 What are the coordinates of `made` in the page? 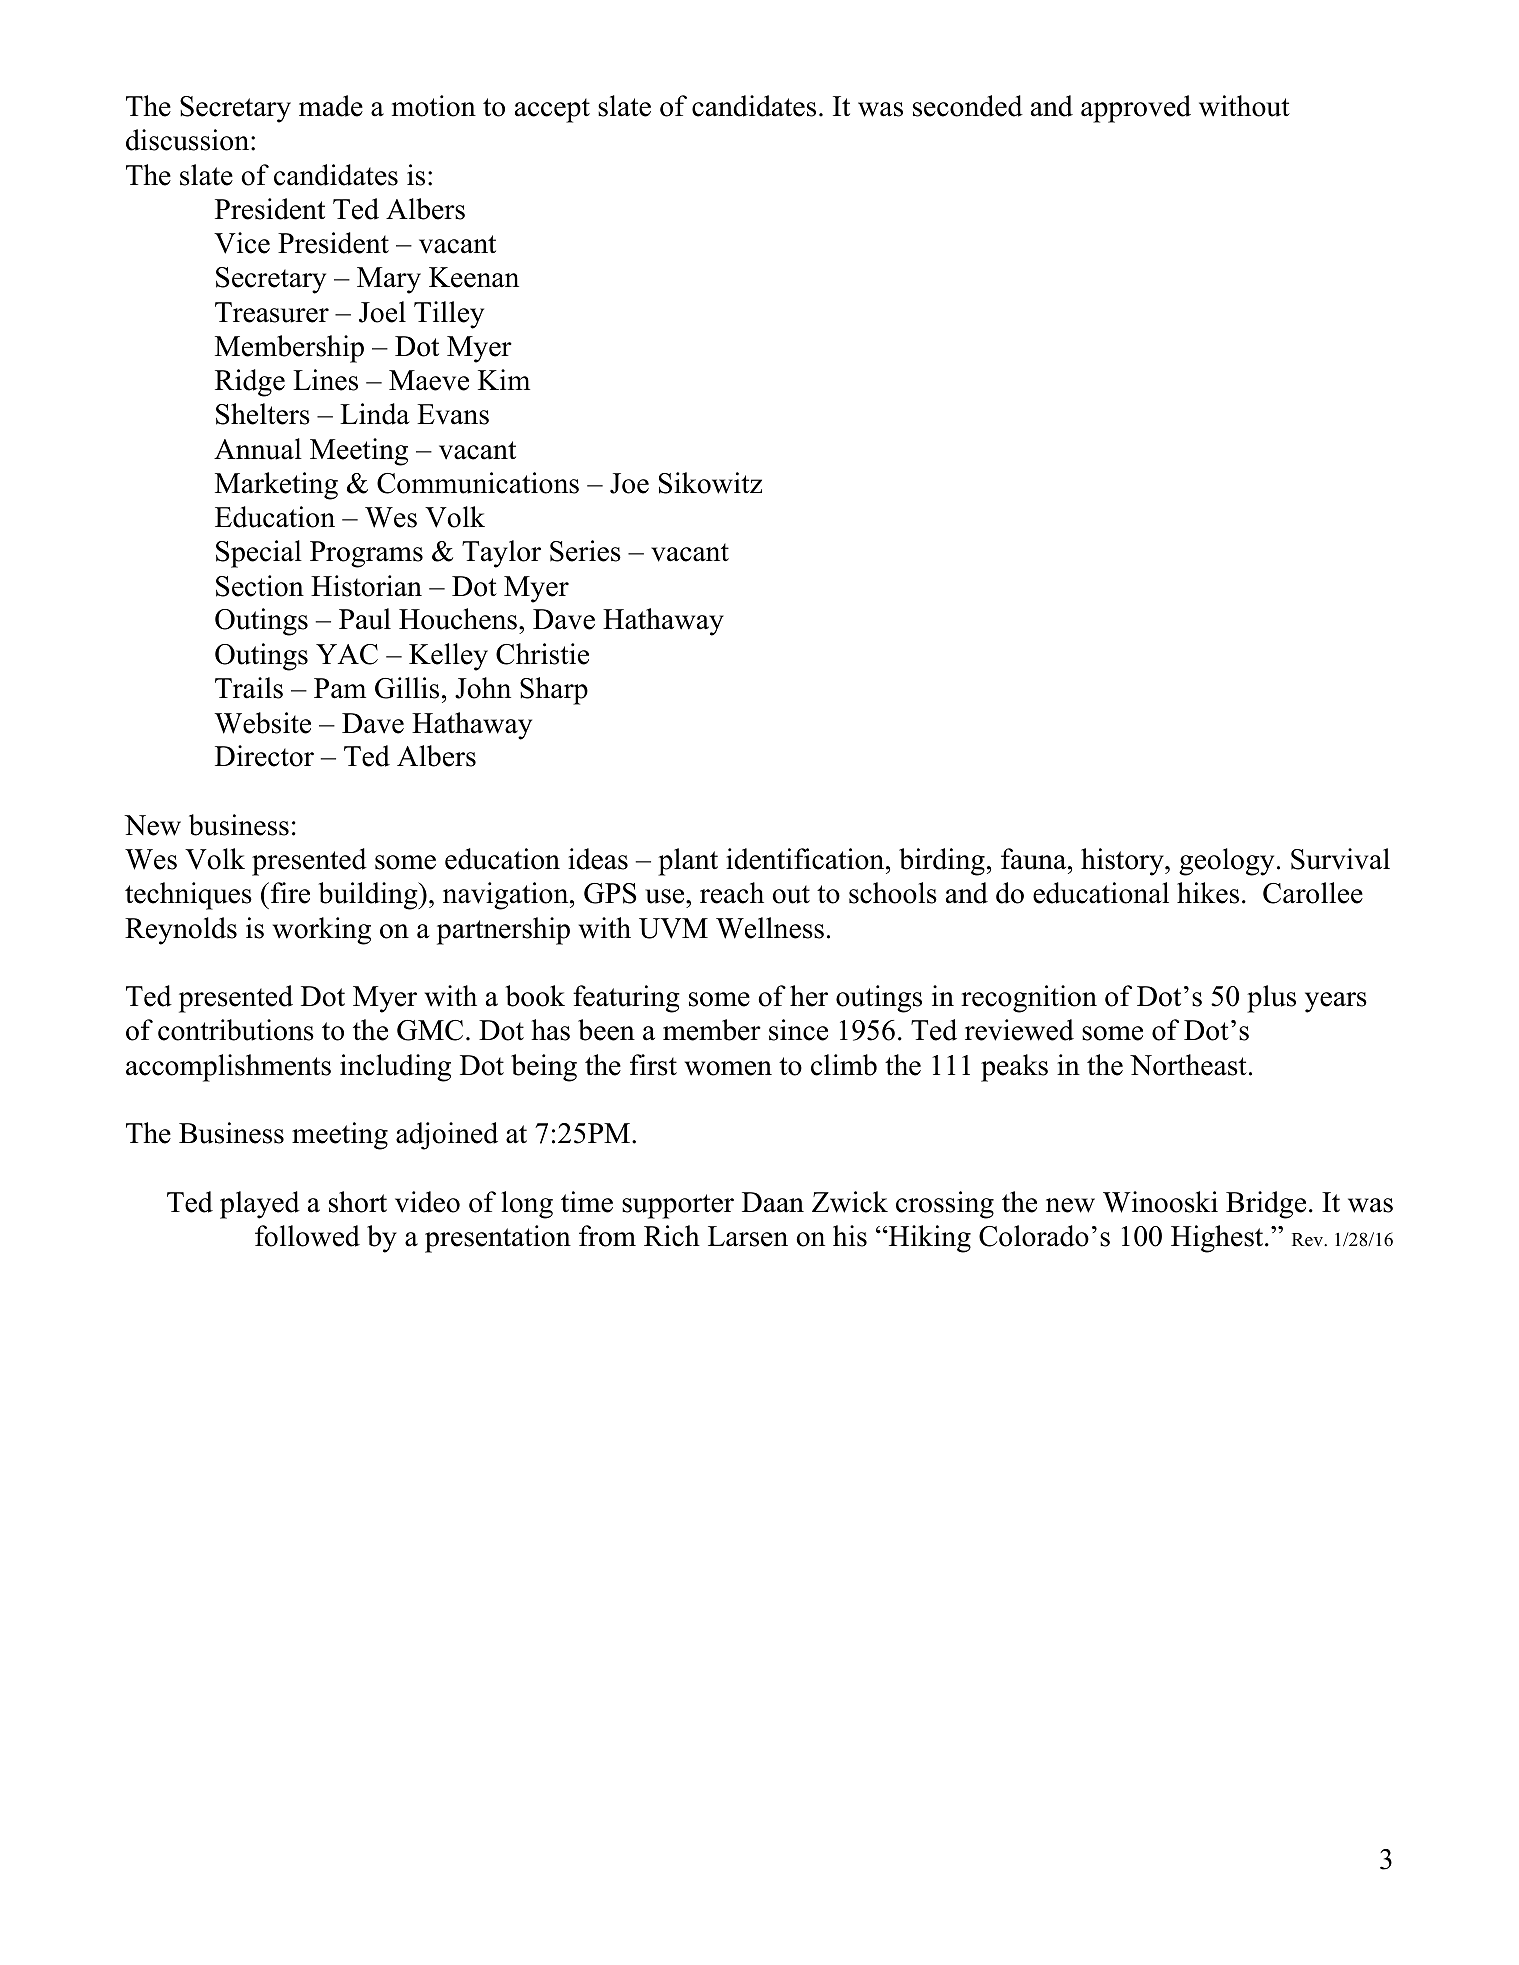 It's located at (331, 106).
